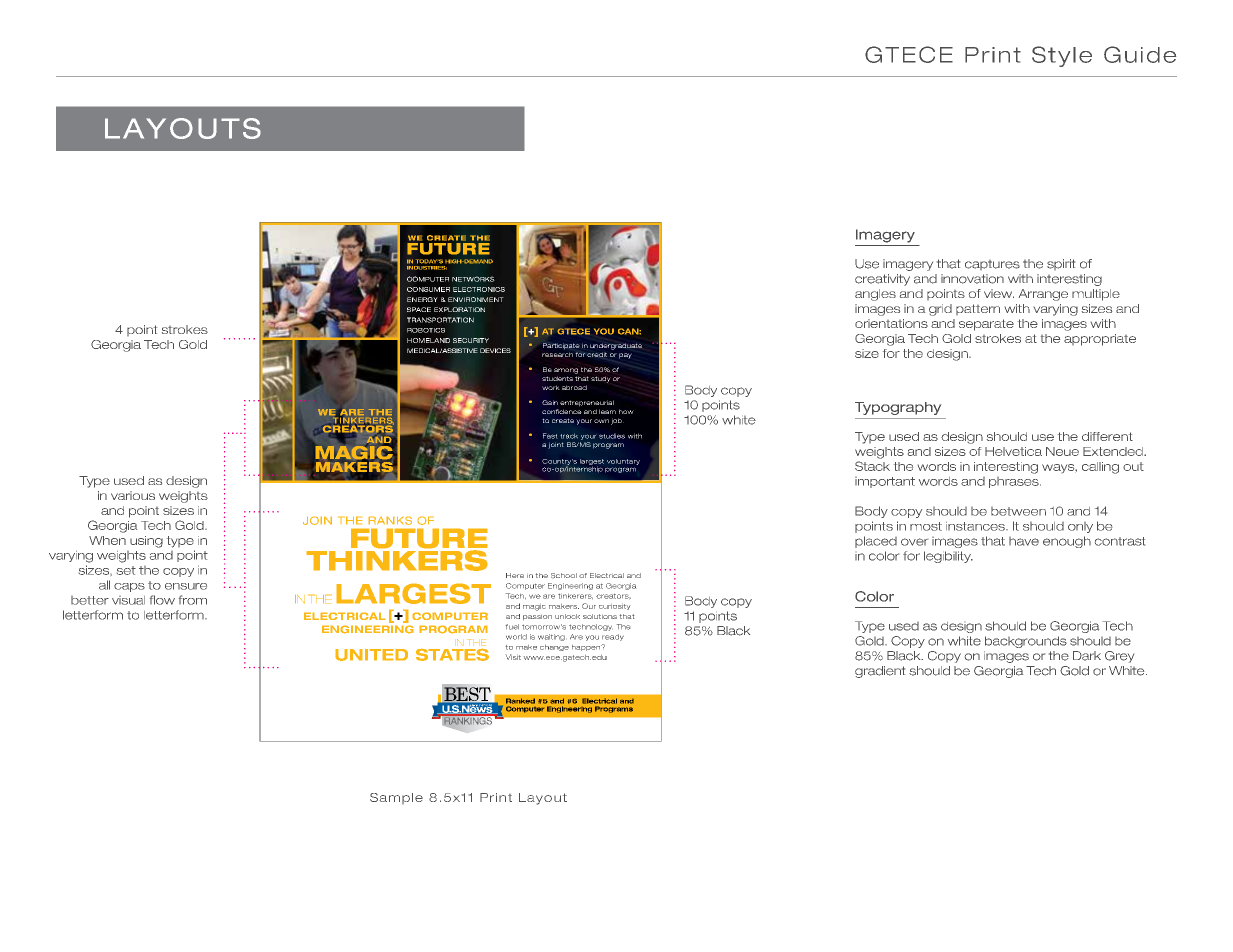 Image resolution: width=1233 pixels, height=952 pixels. I want to click on Style, so click(1062, 56).
